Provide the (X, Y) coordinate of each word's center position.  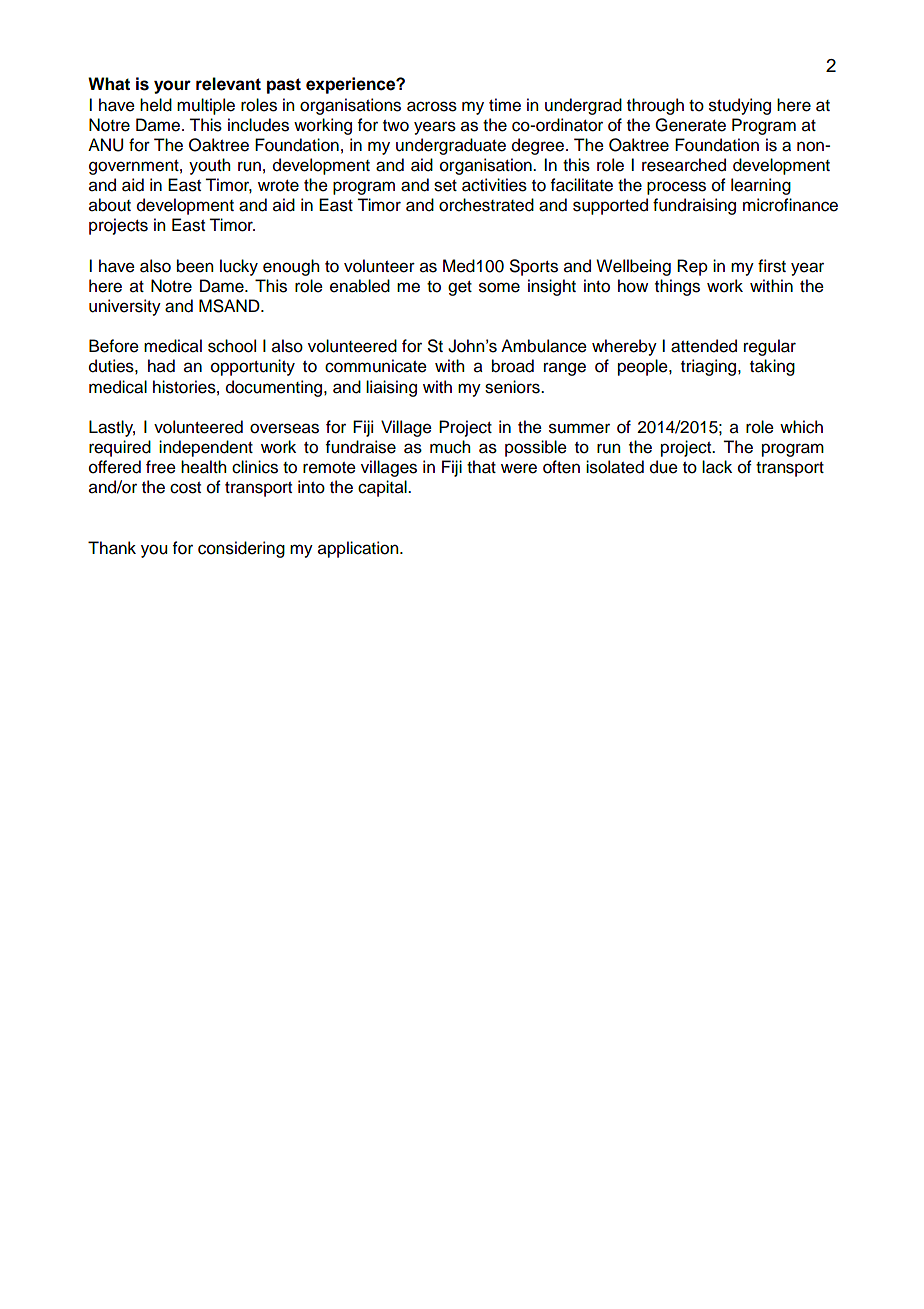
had (161, 366)
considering (241, 549)
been (195, 266)
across (432, 106)
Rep (692, 267)
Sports (534, 267)
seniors (513, 387)
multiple (206, 106)
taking (772, 367)
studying (740, 106)
